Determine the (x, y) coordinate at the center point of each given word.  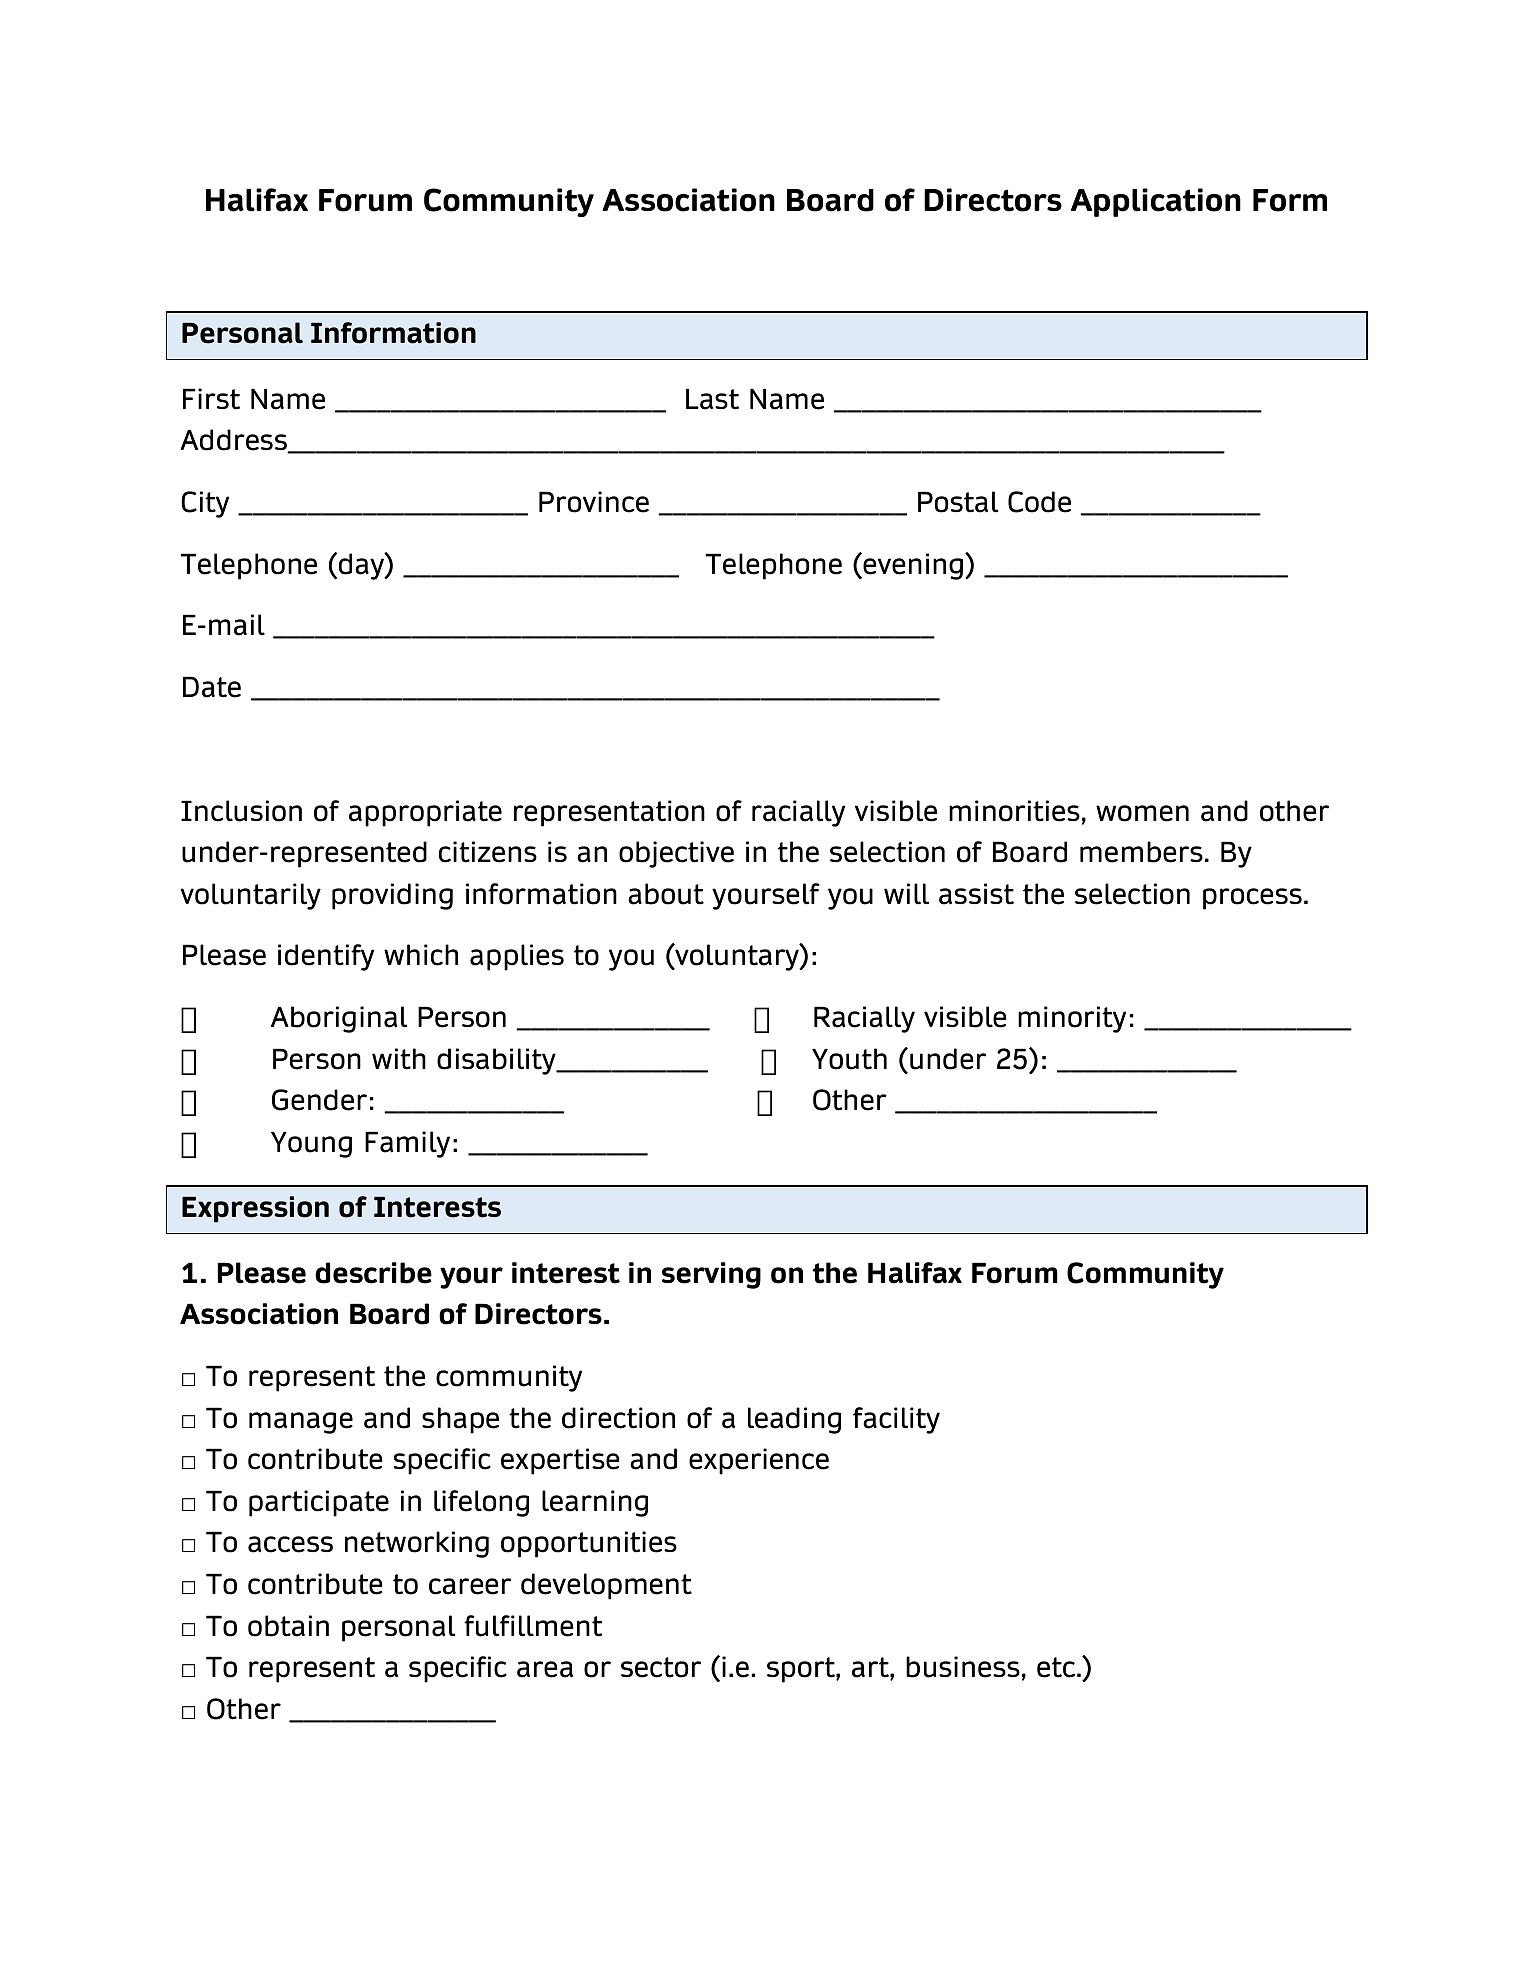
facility (896, 1420)
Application (1156, 202)
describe (373, 1273)
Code (1039, 502)
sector (661, 1667)
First (211, 399)
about (666, 894)
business (963, 1667)
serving (711, 1275)
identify (326, 957)
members (1141, 852)
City (205, 504)
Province (594, 502)
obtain (288, 1626)
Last (712, 399)
